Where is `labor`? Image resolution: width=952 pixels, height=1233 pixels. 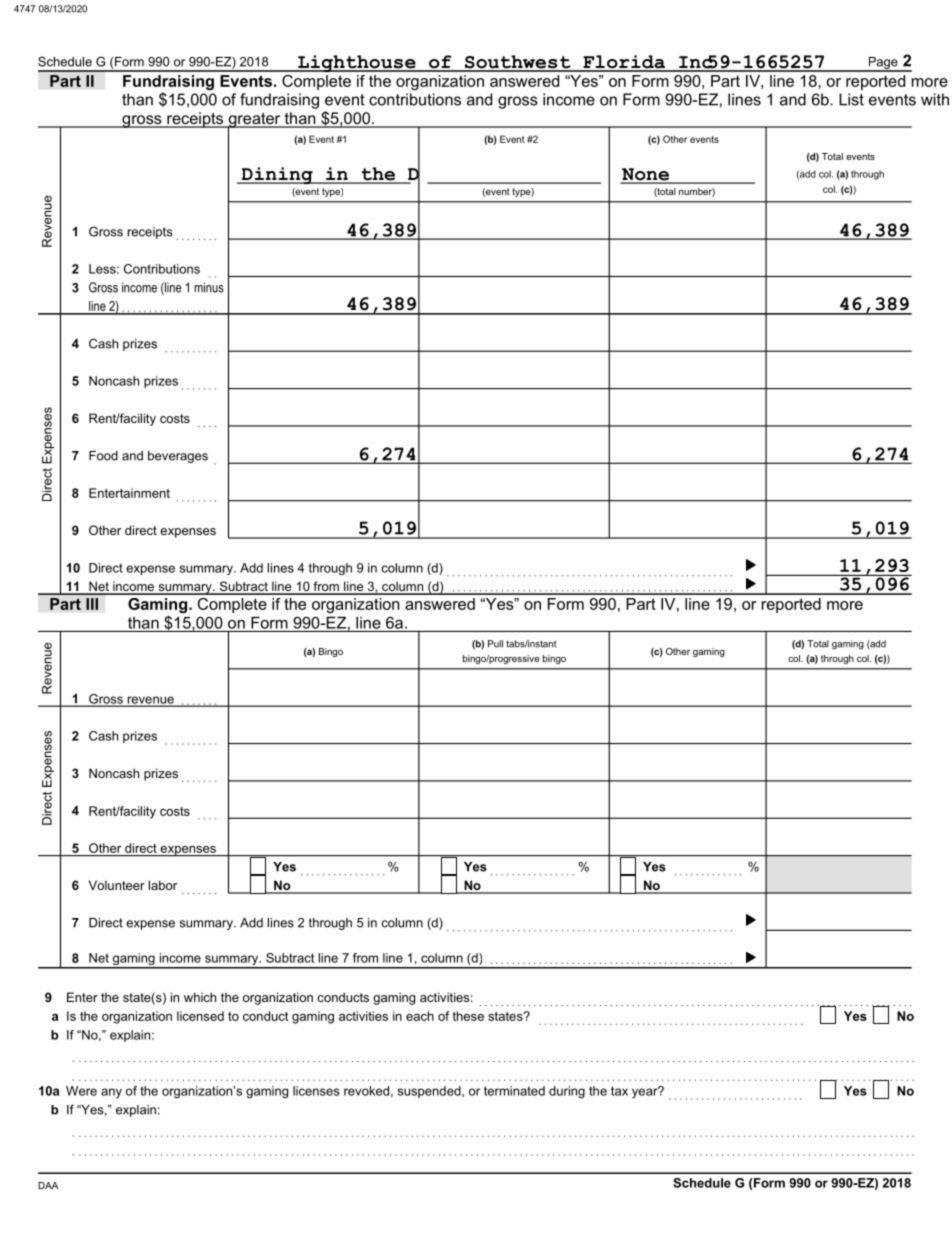 labor is located at coordinates (163, 885).
